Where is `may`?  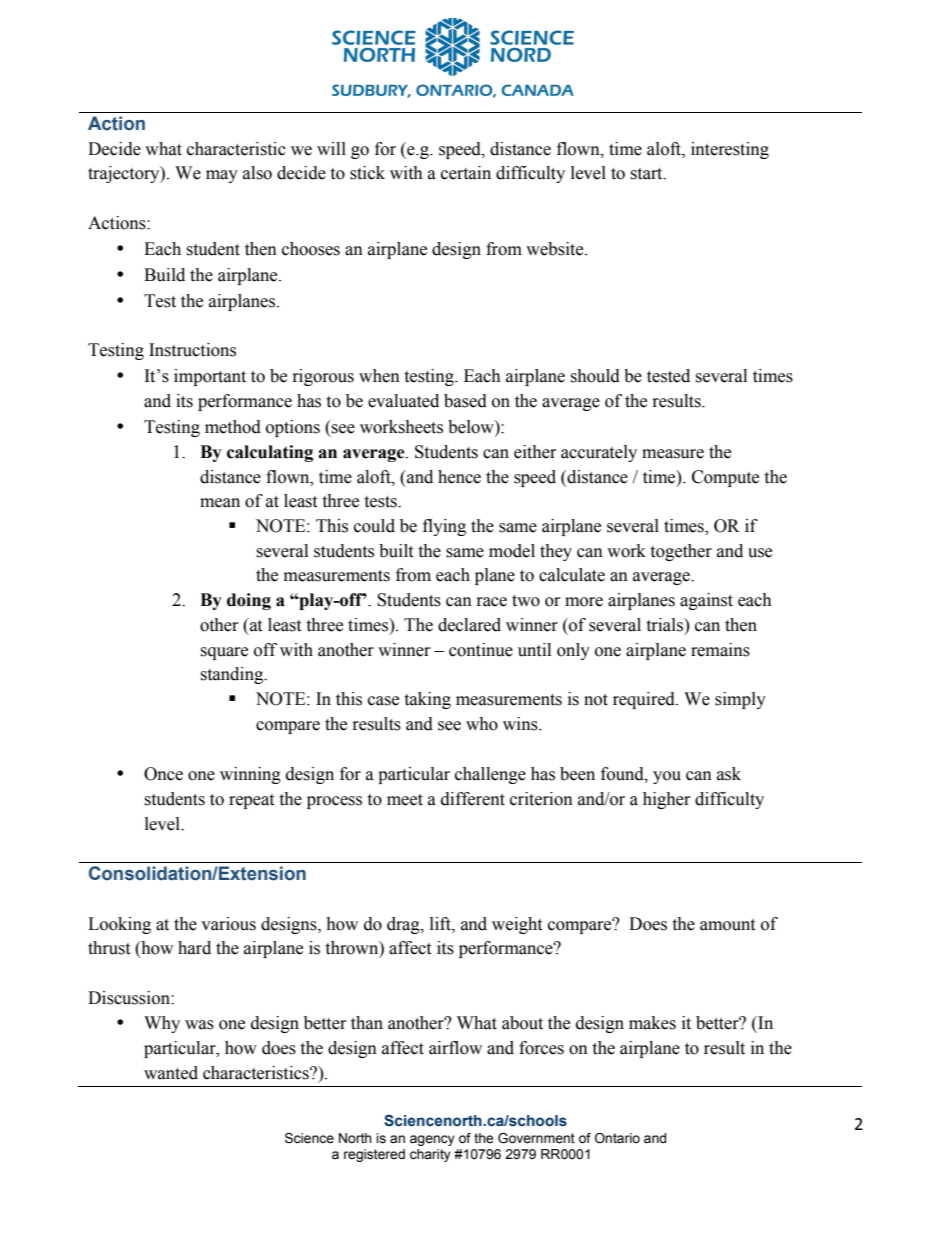
may is located at coordinates (222, 176).
